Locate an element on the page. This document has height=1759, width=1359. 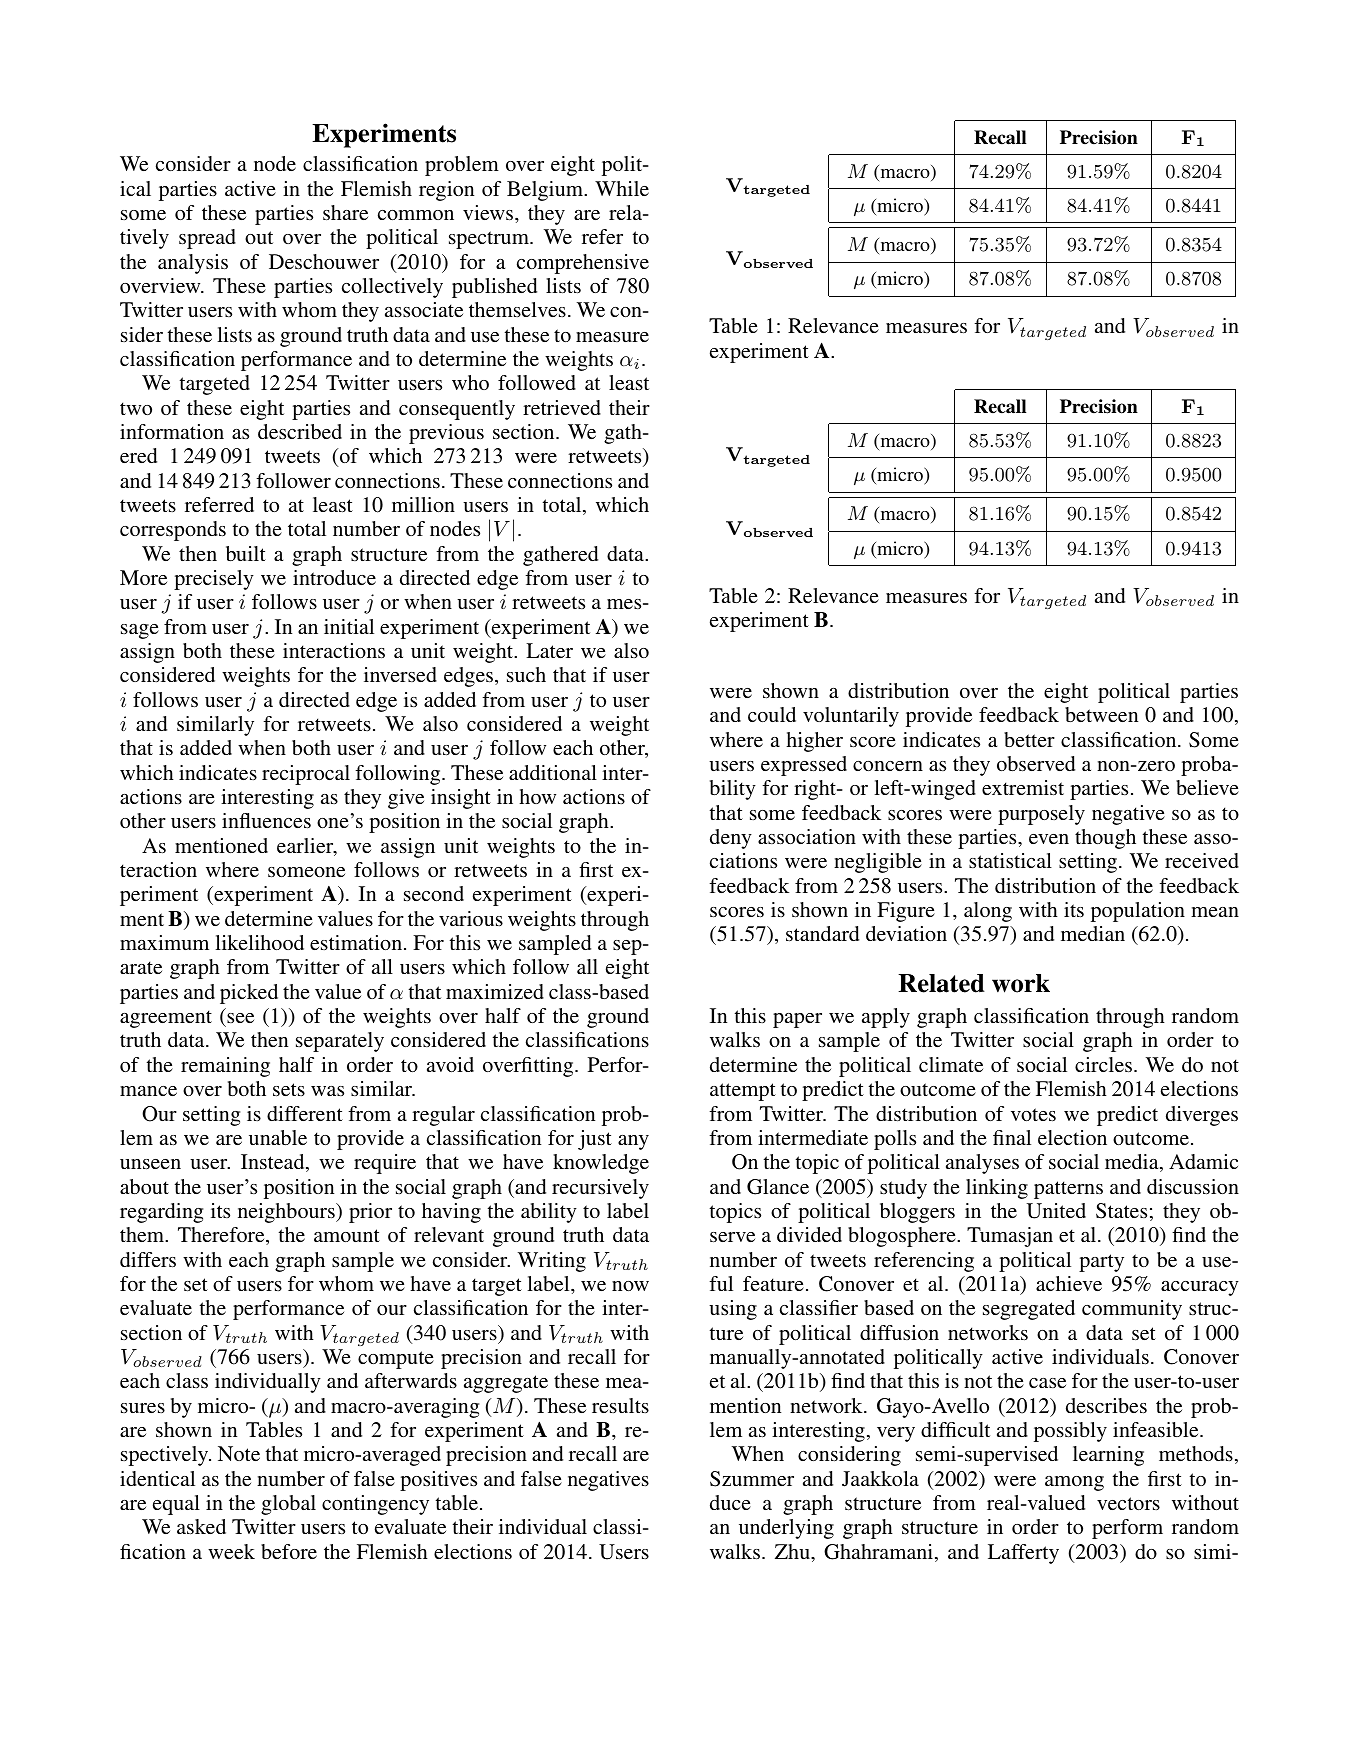
share is located at coordinates (345, 212).
